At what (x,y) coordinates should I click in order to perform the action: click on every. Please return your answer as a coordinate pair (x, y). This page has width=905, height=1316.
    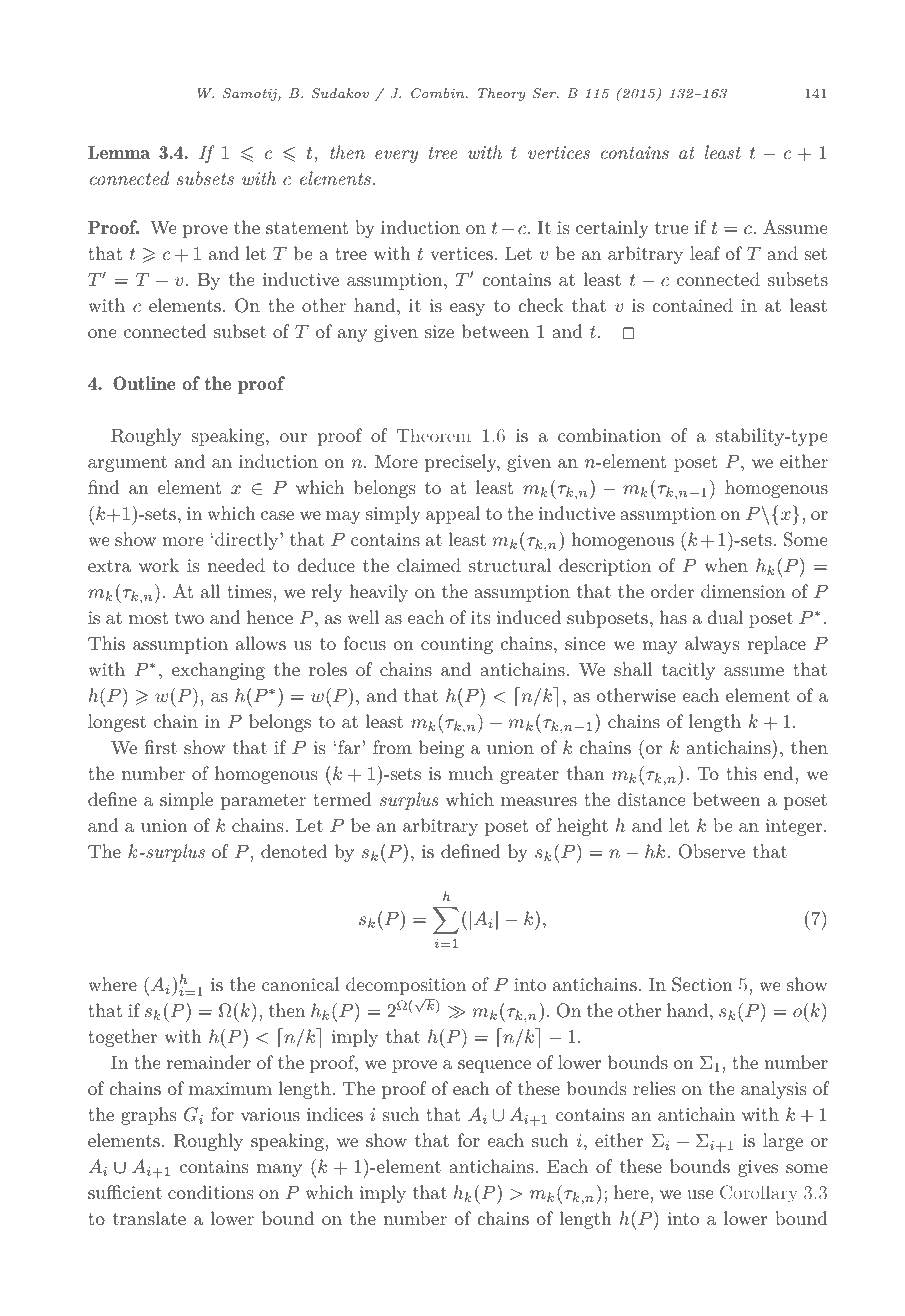
    Looking at the image, I should click on (396, 156).
